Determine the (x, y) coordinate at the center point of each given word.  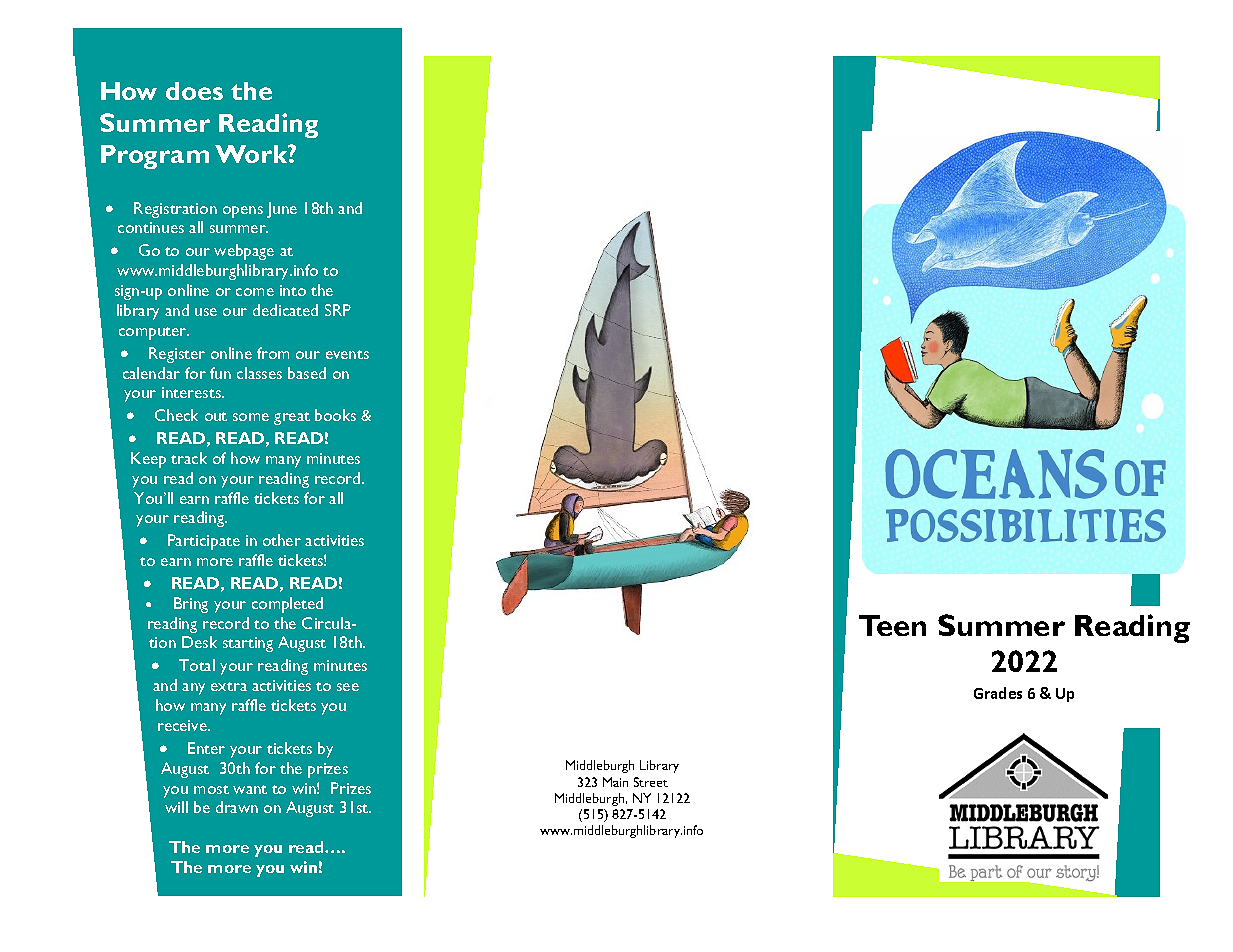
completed (287, 605)
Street (651, 782)
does (194, 91)
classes (259, 373)
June (282, 210)
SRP (338, 310)
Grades (998, 693)
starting (248, 644)
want (250, 789)
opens (243, 212)
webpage (244, 252)
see (348, 687)
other (282, 540)
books (335, 415)
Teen (892, 625)
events (347, 354)
